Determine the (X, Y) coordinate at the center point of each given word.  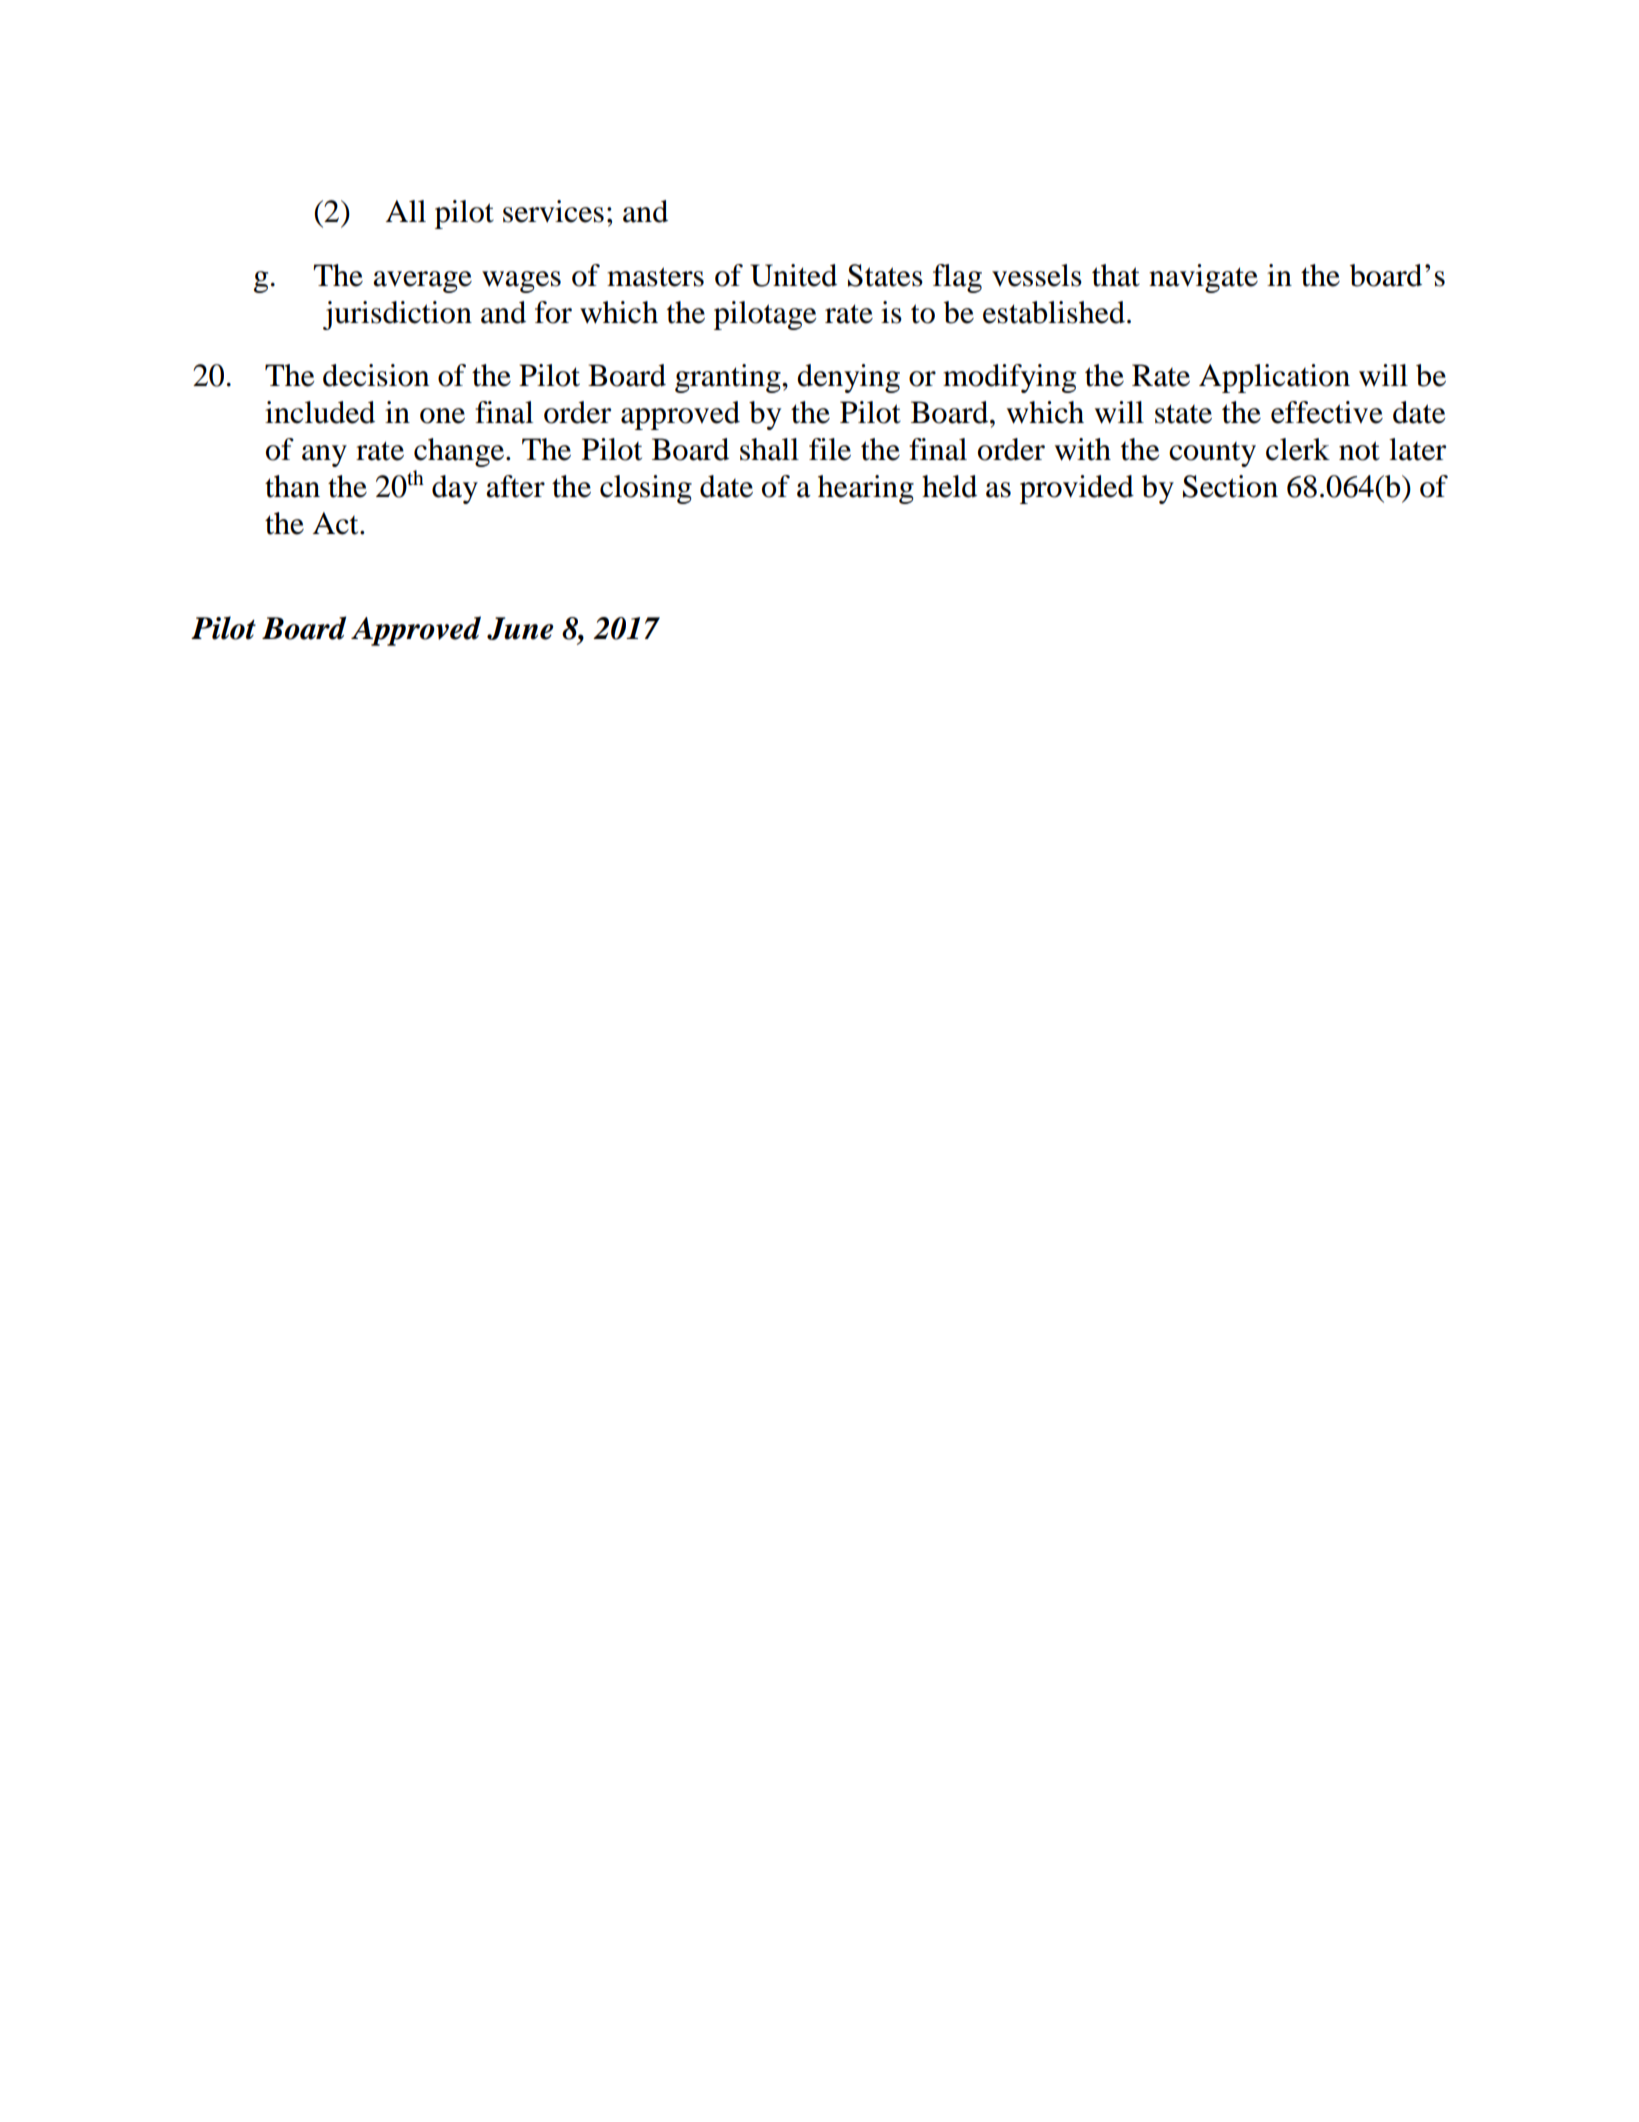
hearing (866, 489)
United (793, 275)
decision (376, 375)
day (455, 489)
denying (848, 378)
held (949, 486)
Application (1274, 378)
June (520, 628)
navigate (1203, 278)
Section (1230, 486)
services (553, 211)
